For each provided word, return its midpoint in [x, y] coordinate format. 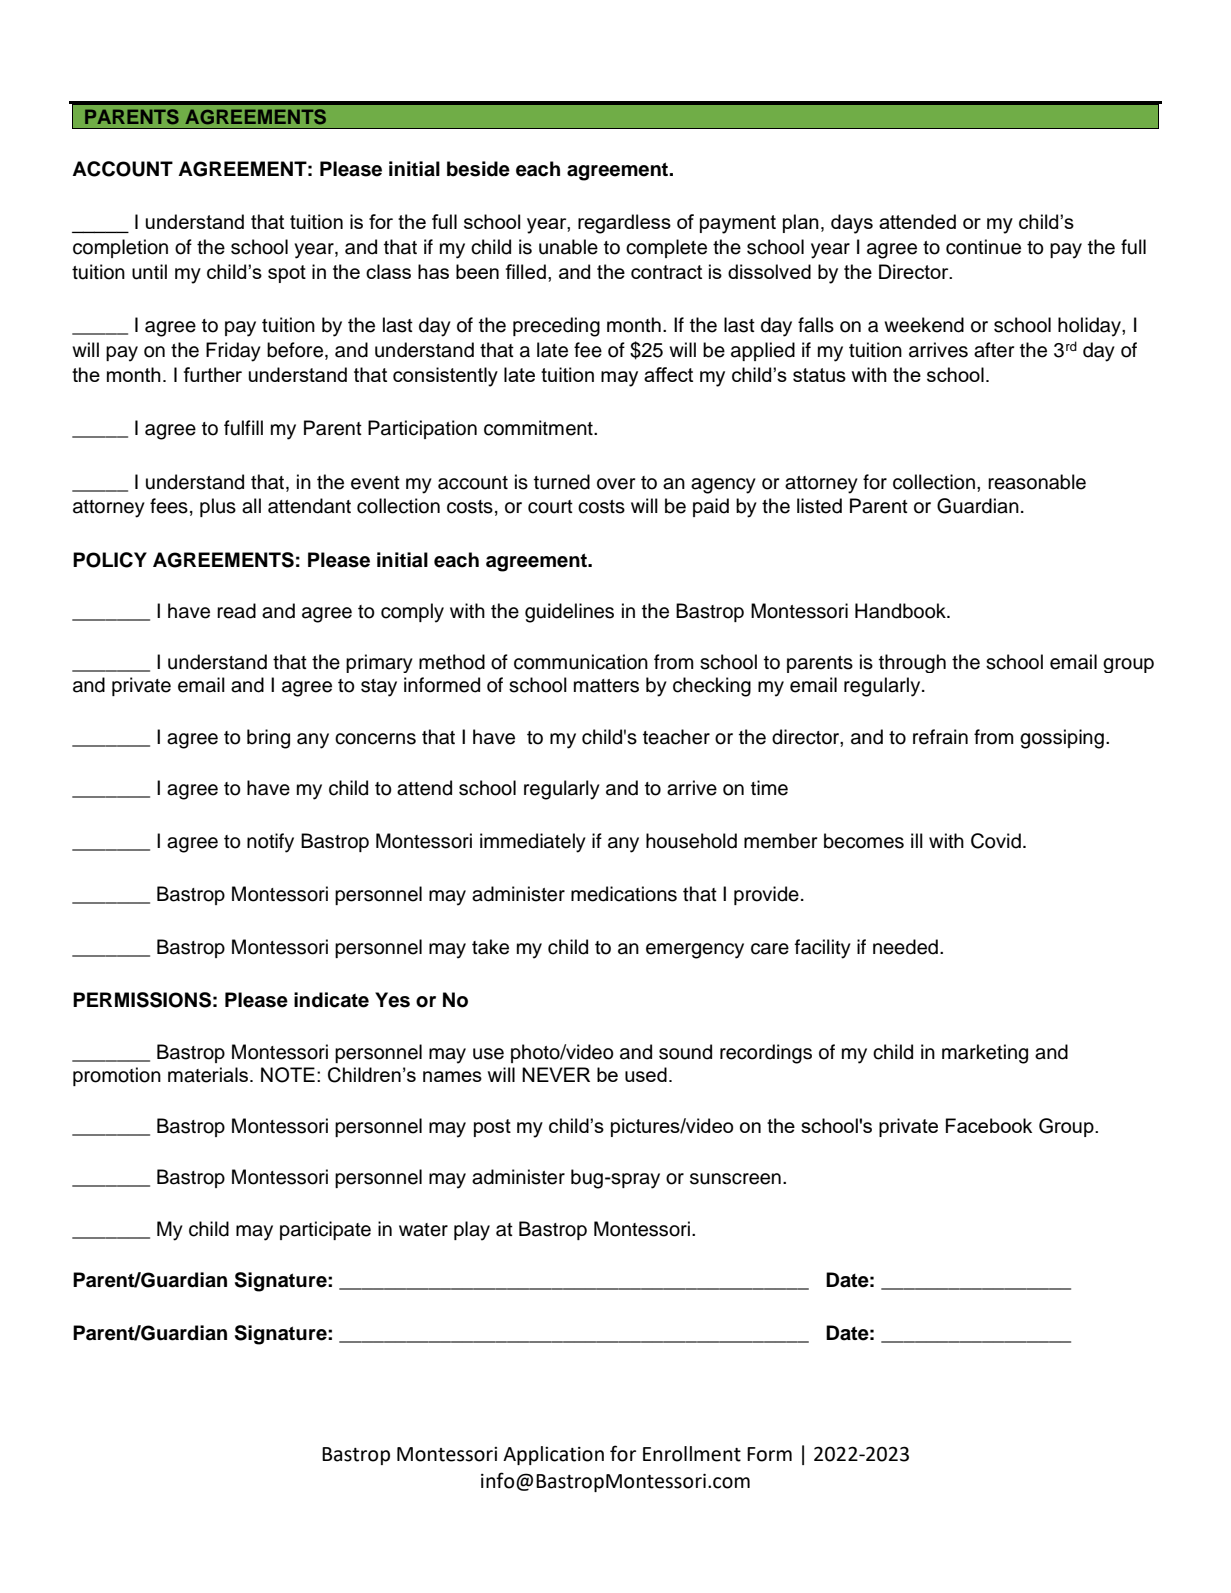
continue [983, 247]
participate [325, 1230]
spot [287, 274]
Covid [996, 841]
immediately [533, 843]
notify [270, 843]
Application [553, 1455]
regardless [624, 224]
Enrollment [692, 1454]
